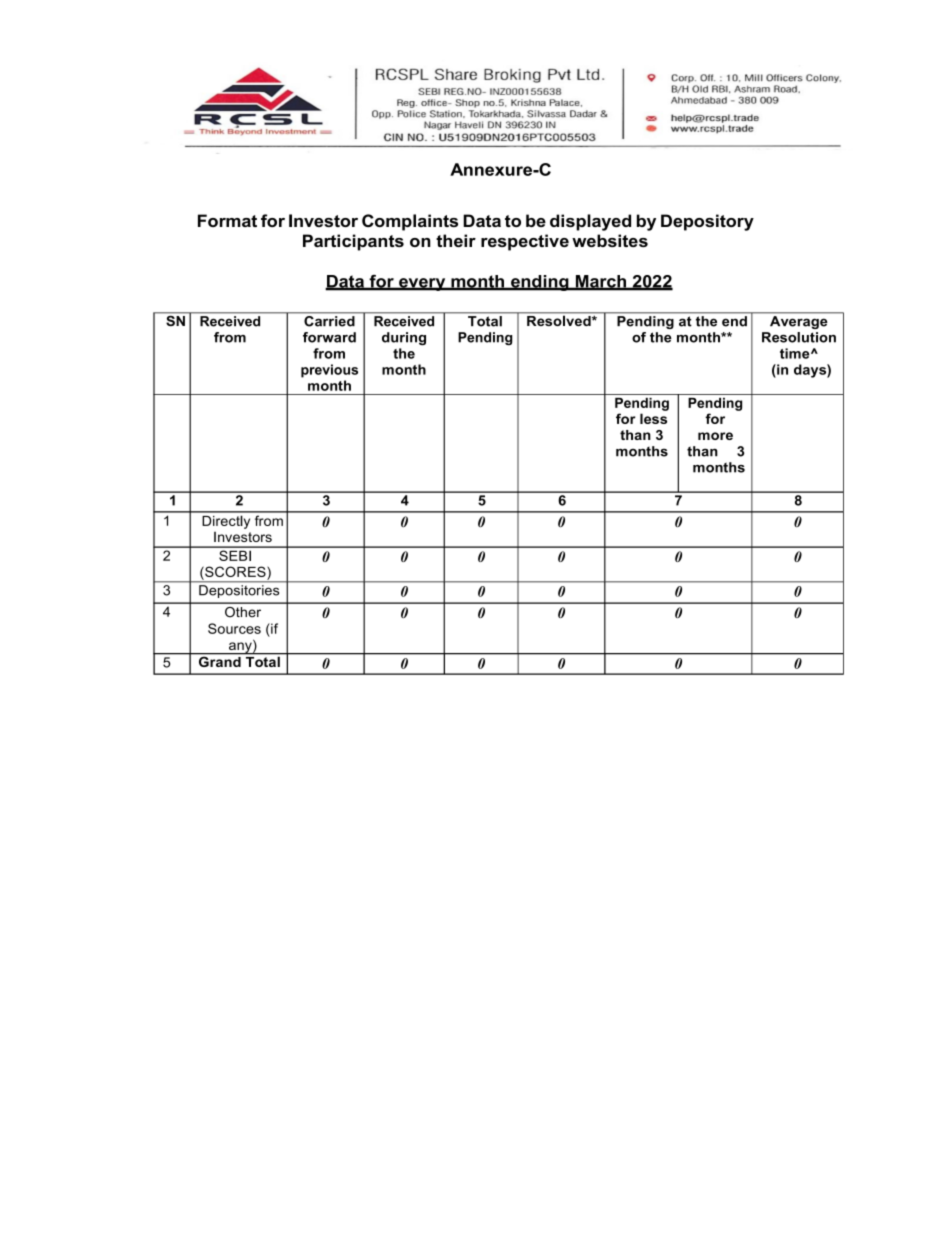  What do you see at coordinates (525, 242) in the screenshot?
I see `respective` at bounding box center [525, 242].
